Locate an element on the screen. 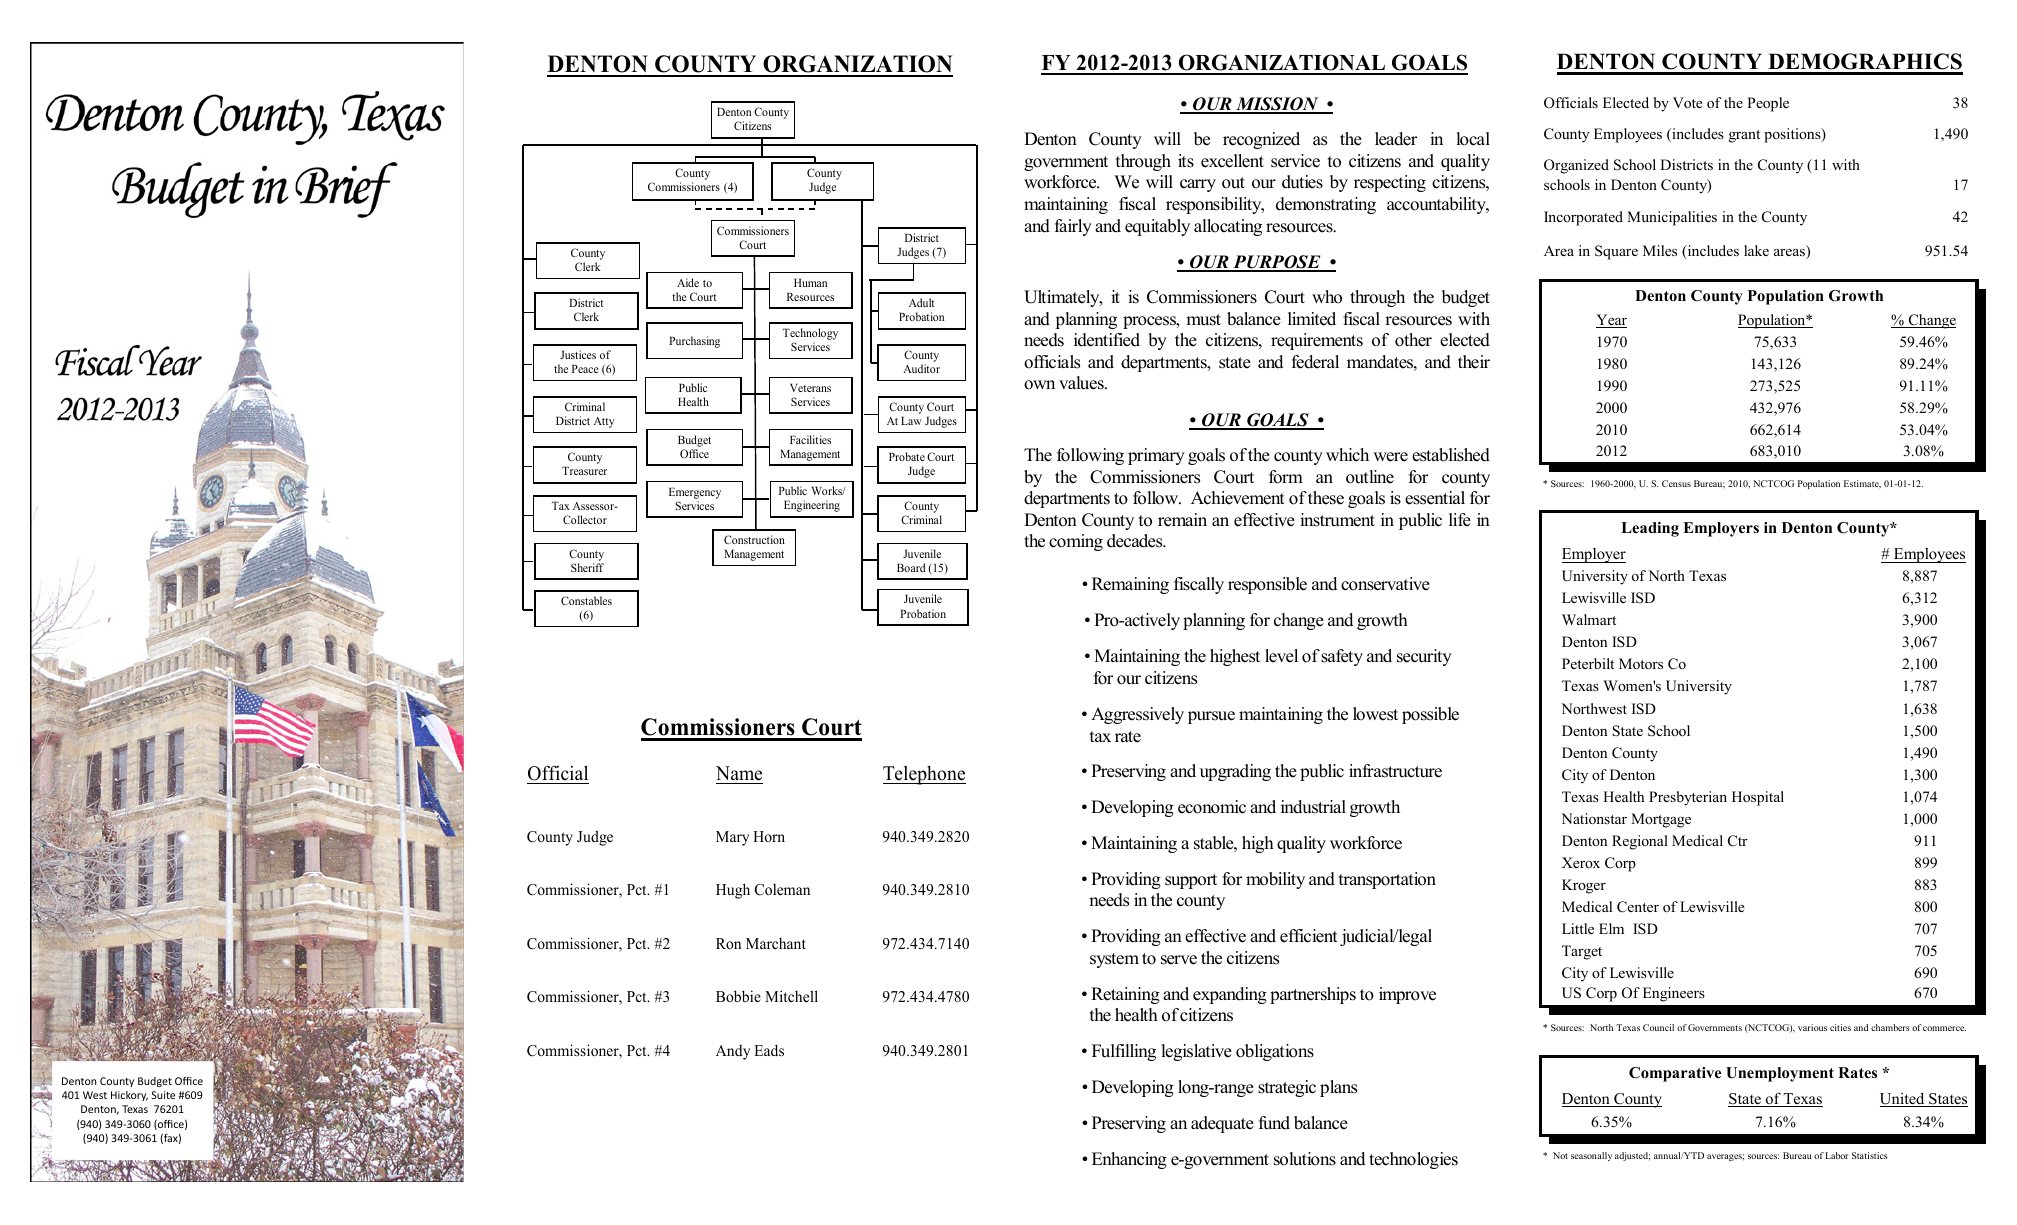 The image size is (2017, 1225). its is located at coordinates (1186, 161).
